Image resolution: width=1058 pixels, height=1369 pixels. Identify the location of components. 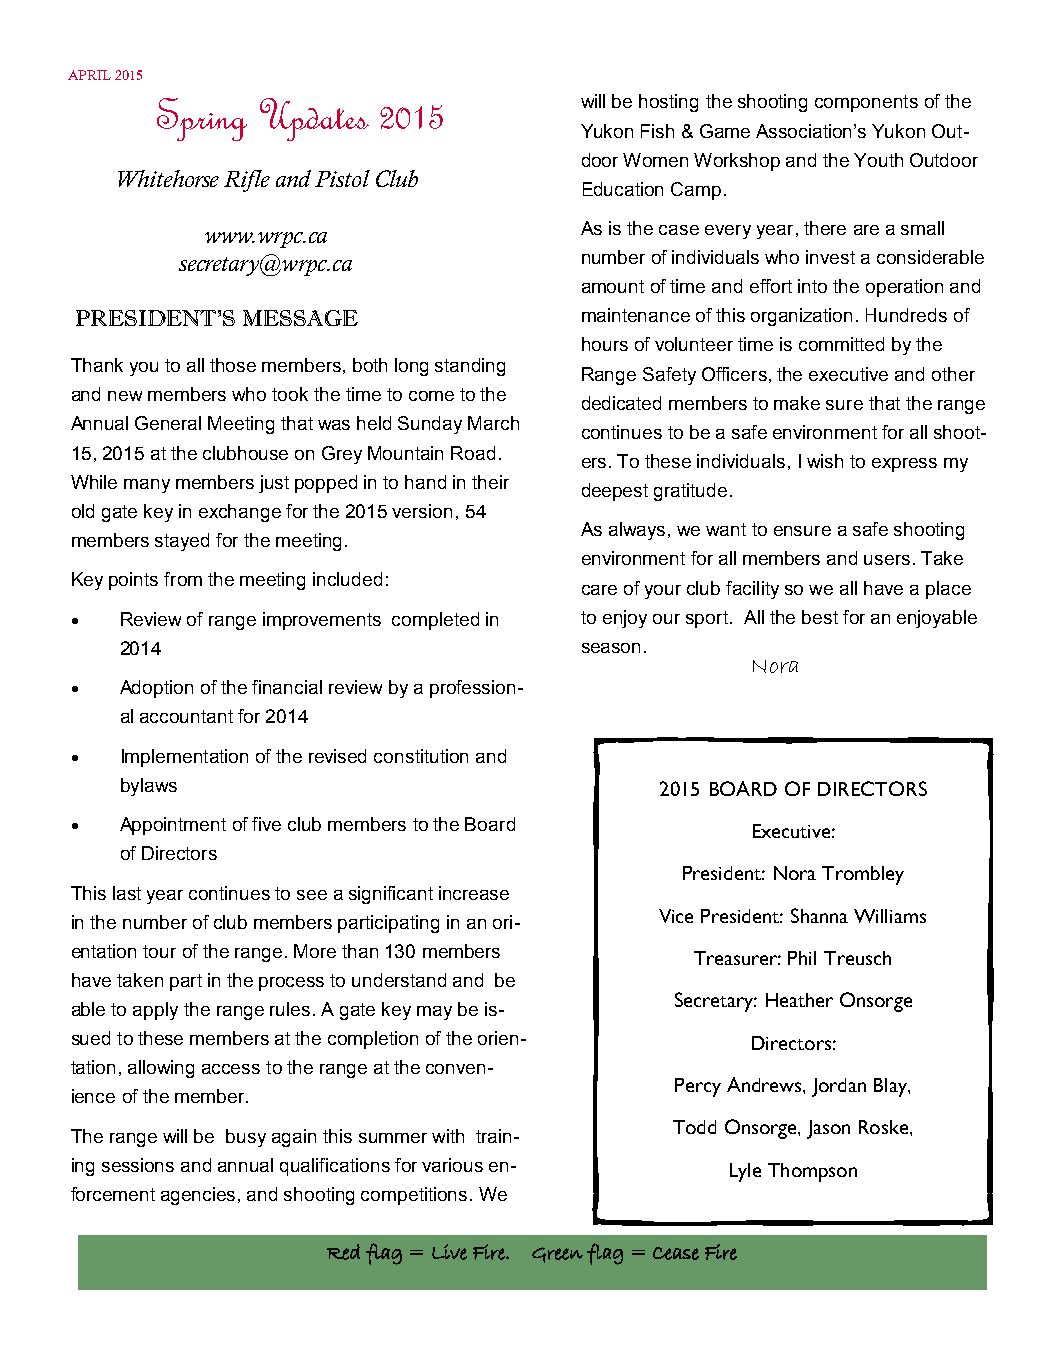
(866, 103).
